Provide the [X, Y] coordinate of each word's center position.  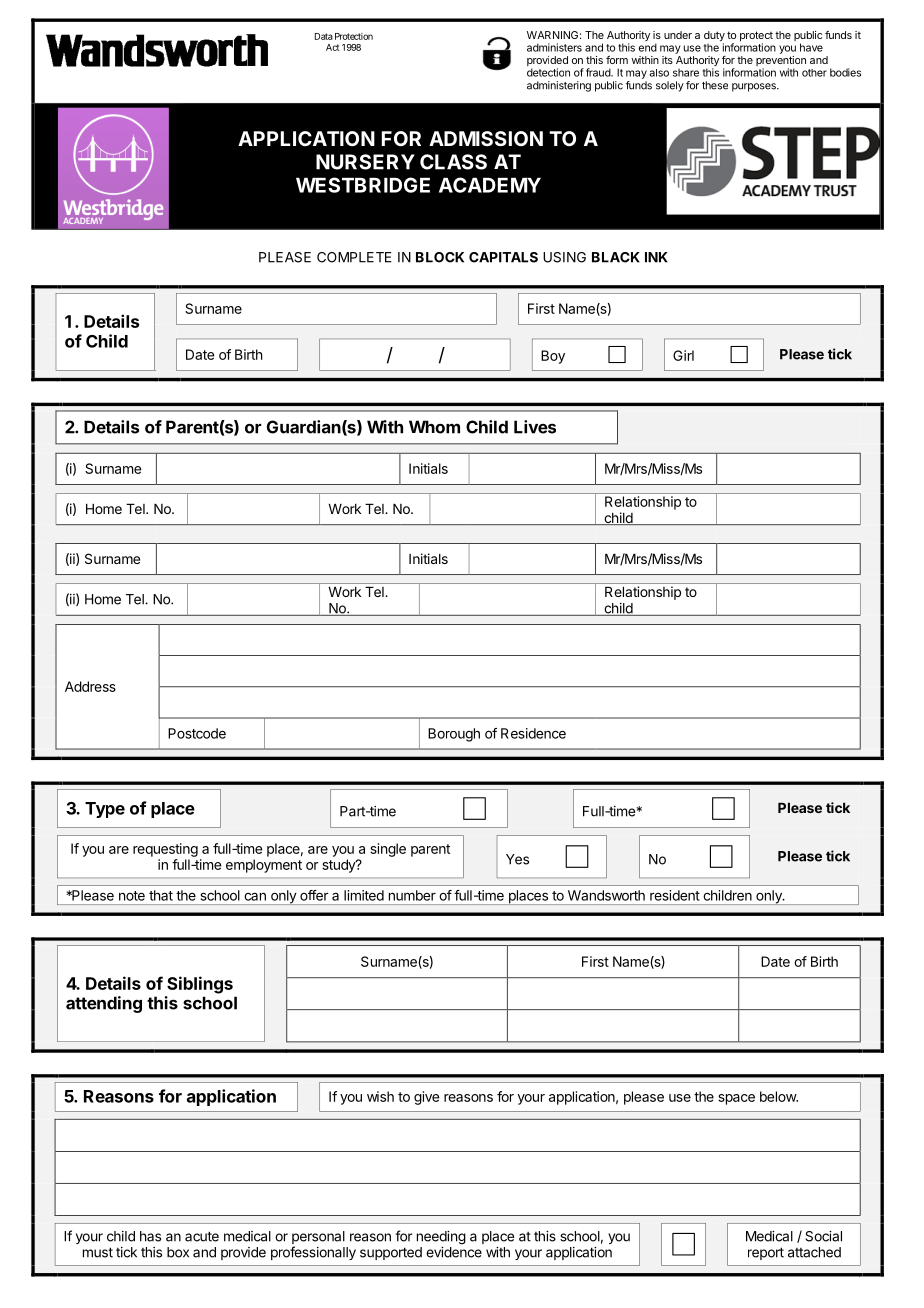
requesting [165, 850]
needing [441, 1238]
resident [675, 895]
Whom [434, 427]
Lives [535, 427]
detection [548, 72]
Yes [517, 859]
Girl [683, 355]
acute [202, 1236]
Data [324, 36]
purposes [755, 87]
